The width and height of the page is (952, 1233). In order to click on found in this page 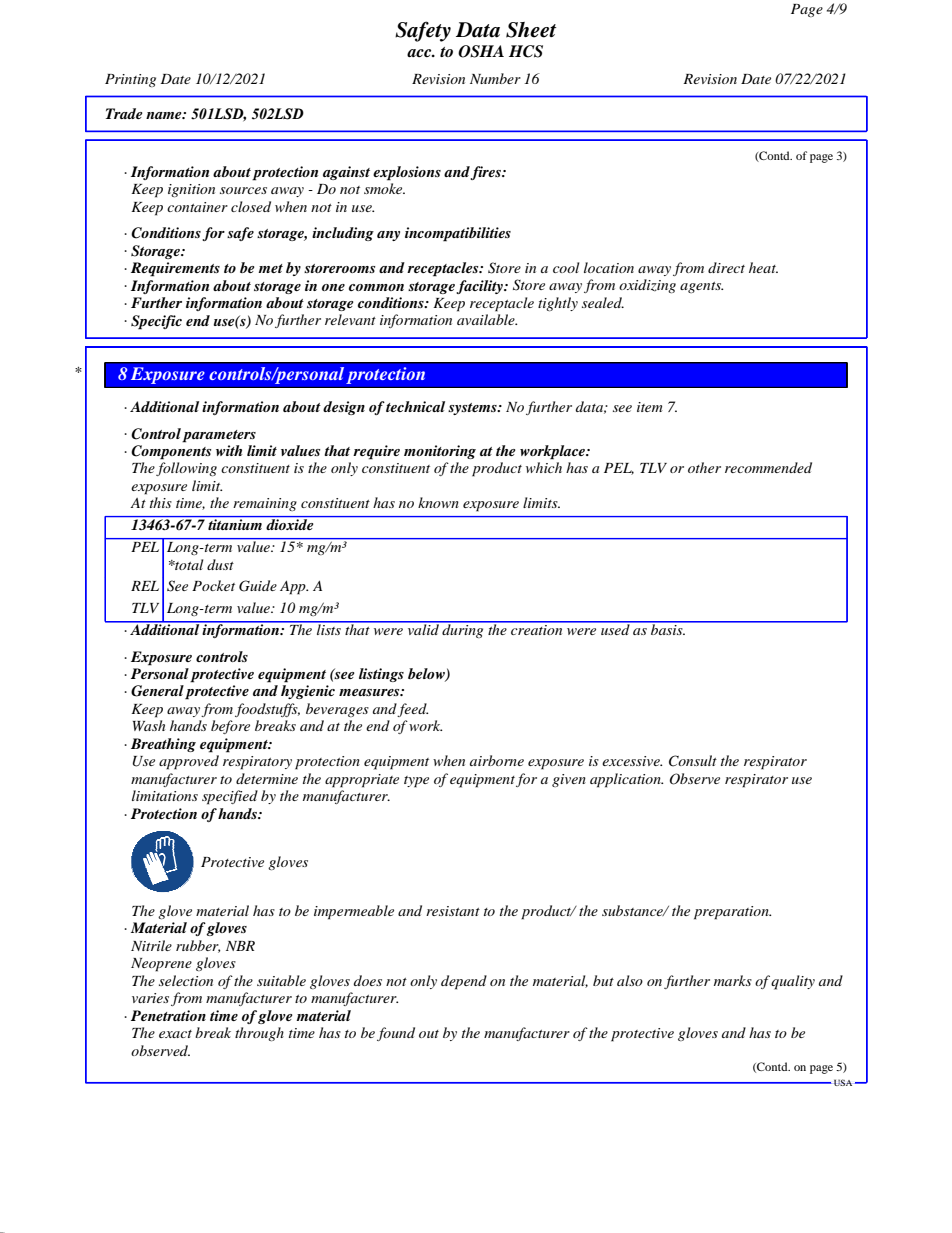, I will do `click(396, 1034)`.
